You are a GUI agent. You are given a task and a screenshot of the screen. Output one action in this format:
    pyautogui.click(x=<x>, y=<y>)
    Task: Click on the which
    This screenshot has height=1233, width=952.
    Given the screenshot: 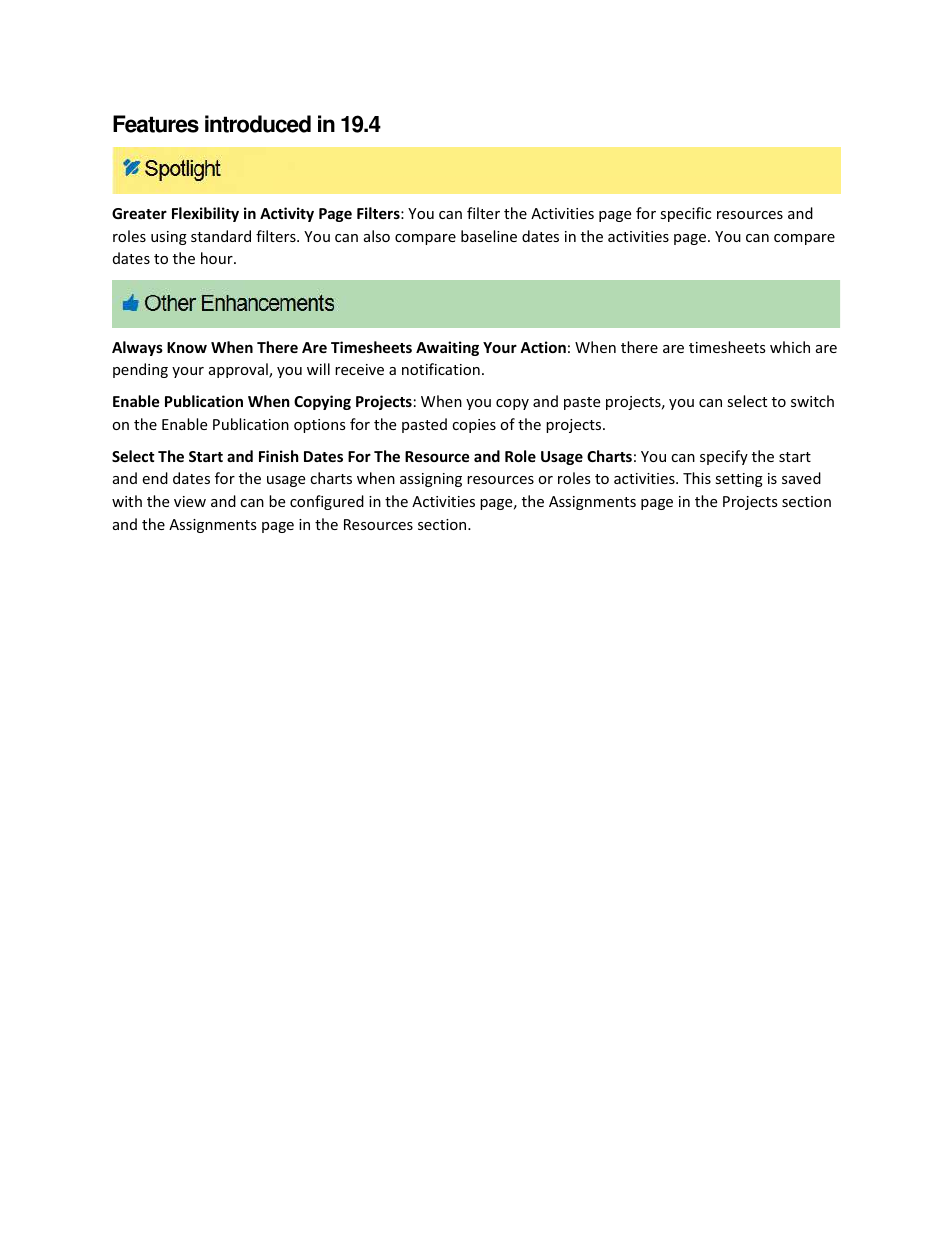 What is the action you would take?
    pyautogui.click(x=790, y=347)
